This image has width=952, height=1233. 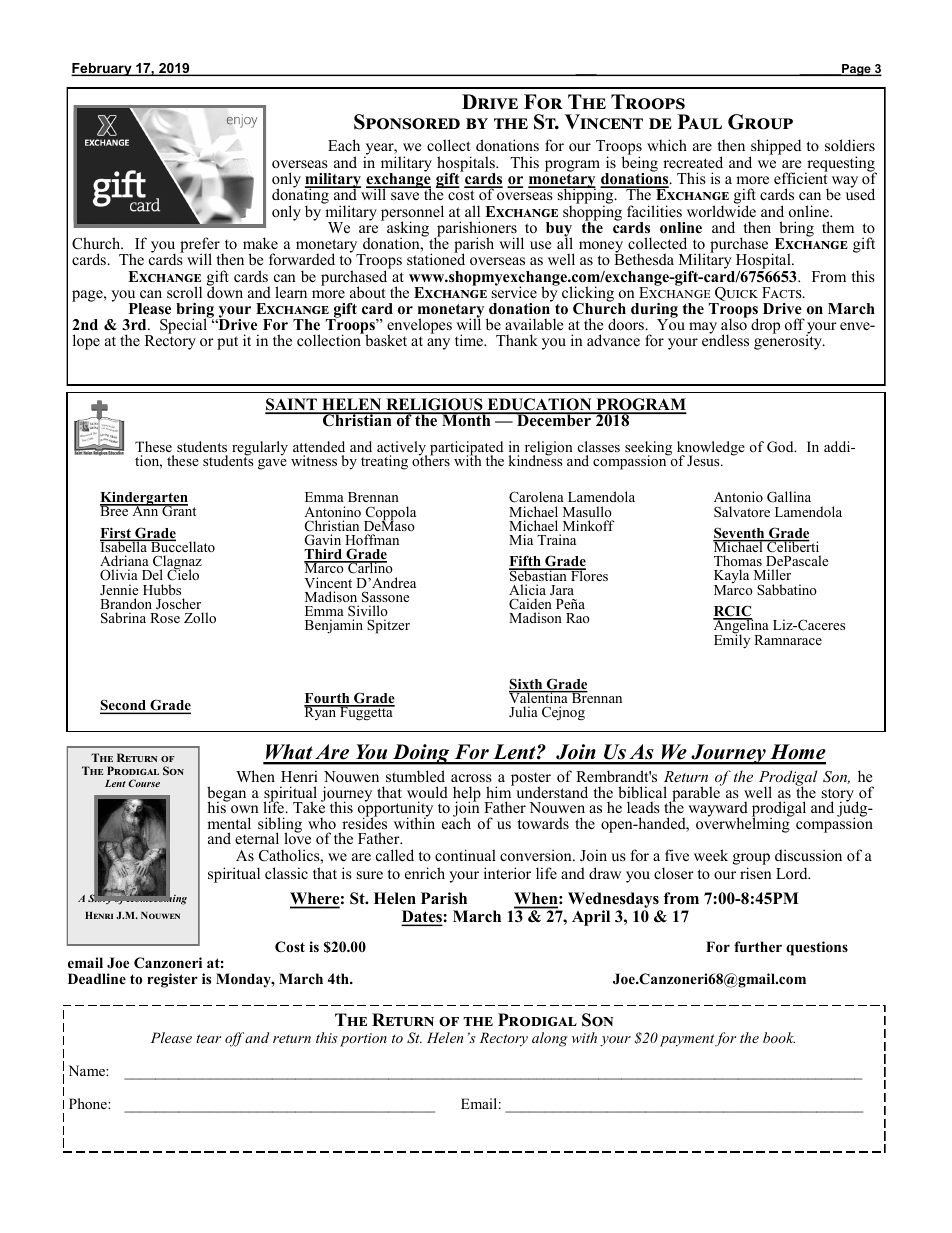 What do you see at coordinates (550, 1039) in the image?
I see `along` at bounding box center [550, 1039].
